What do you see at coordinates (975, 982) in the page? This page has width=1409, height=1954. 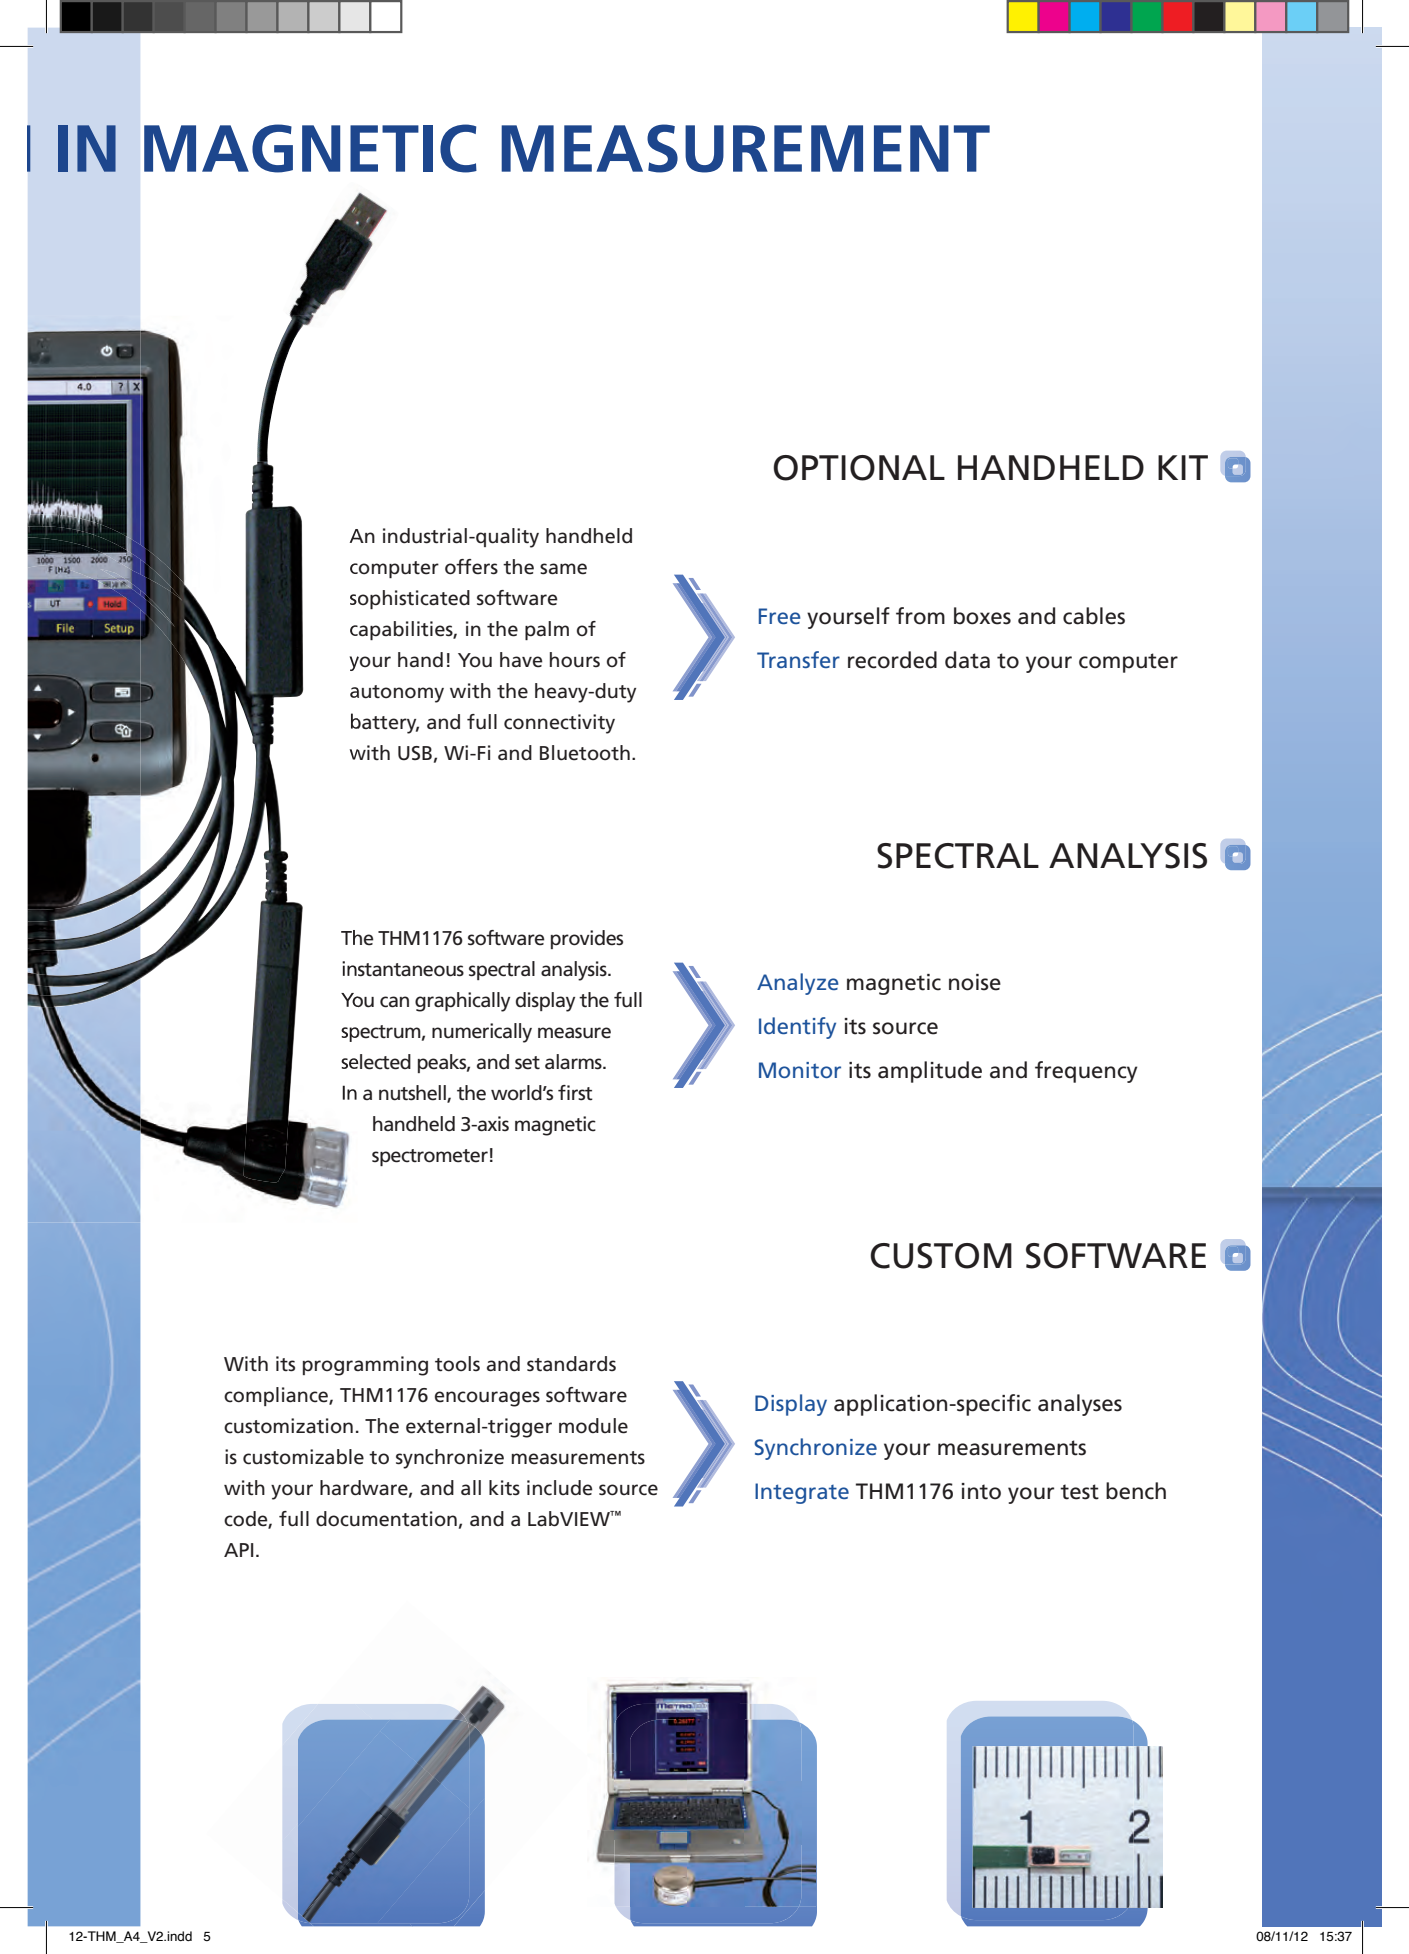 I see `noise` at bounding box center [975, 982].
